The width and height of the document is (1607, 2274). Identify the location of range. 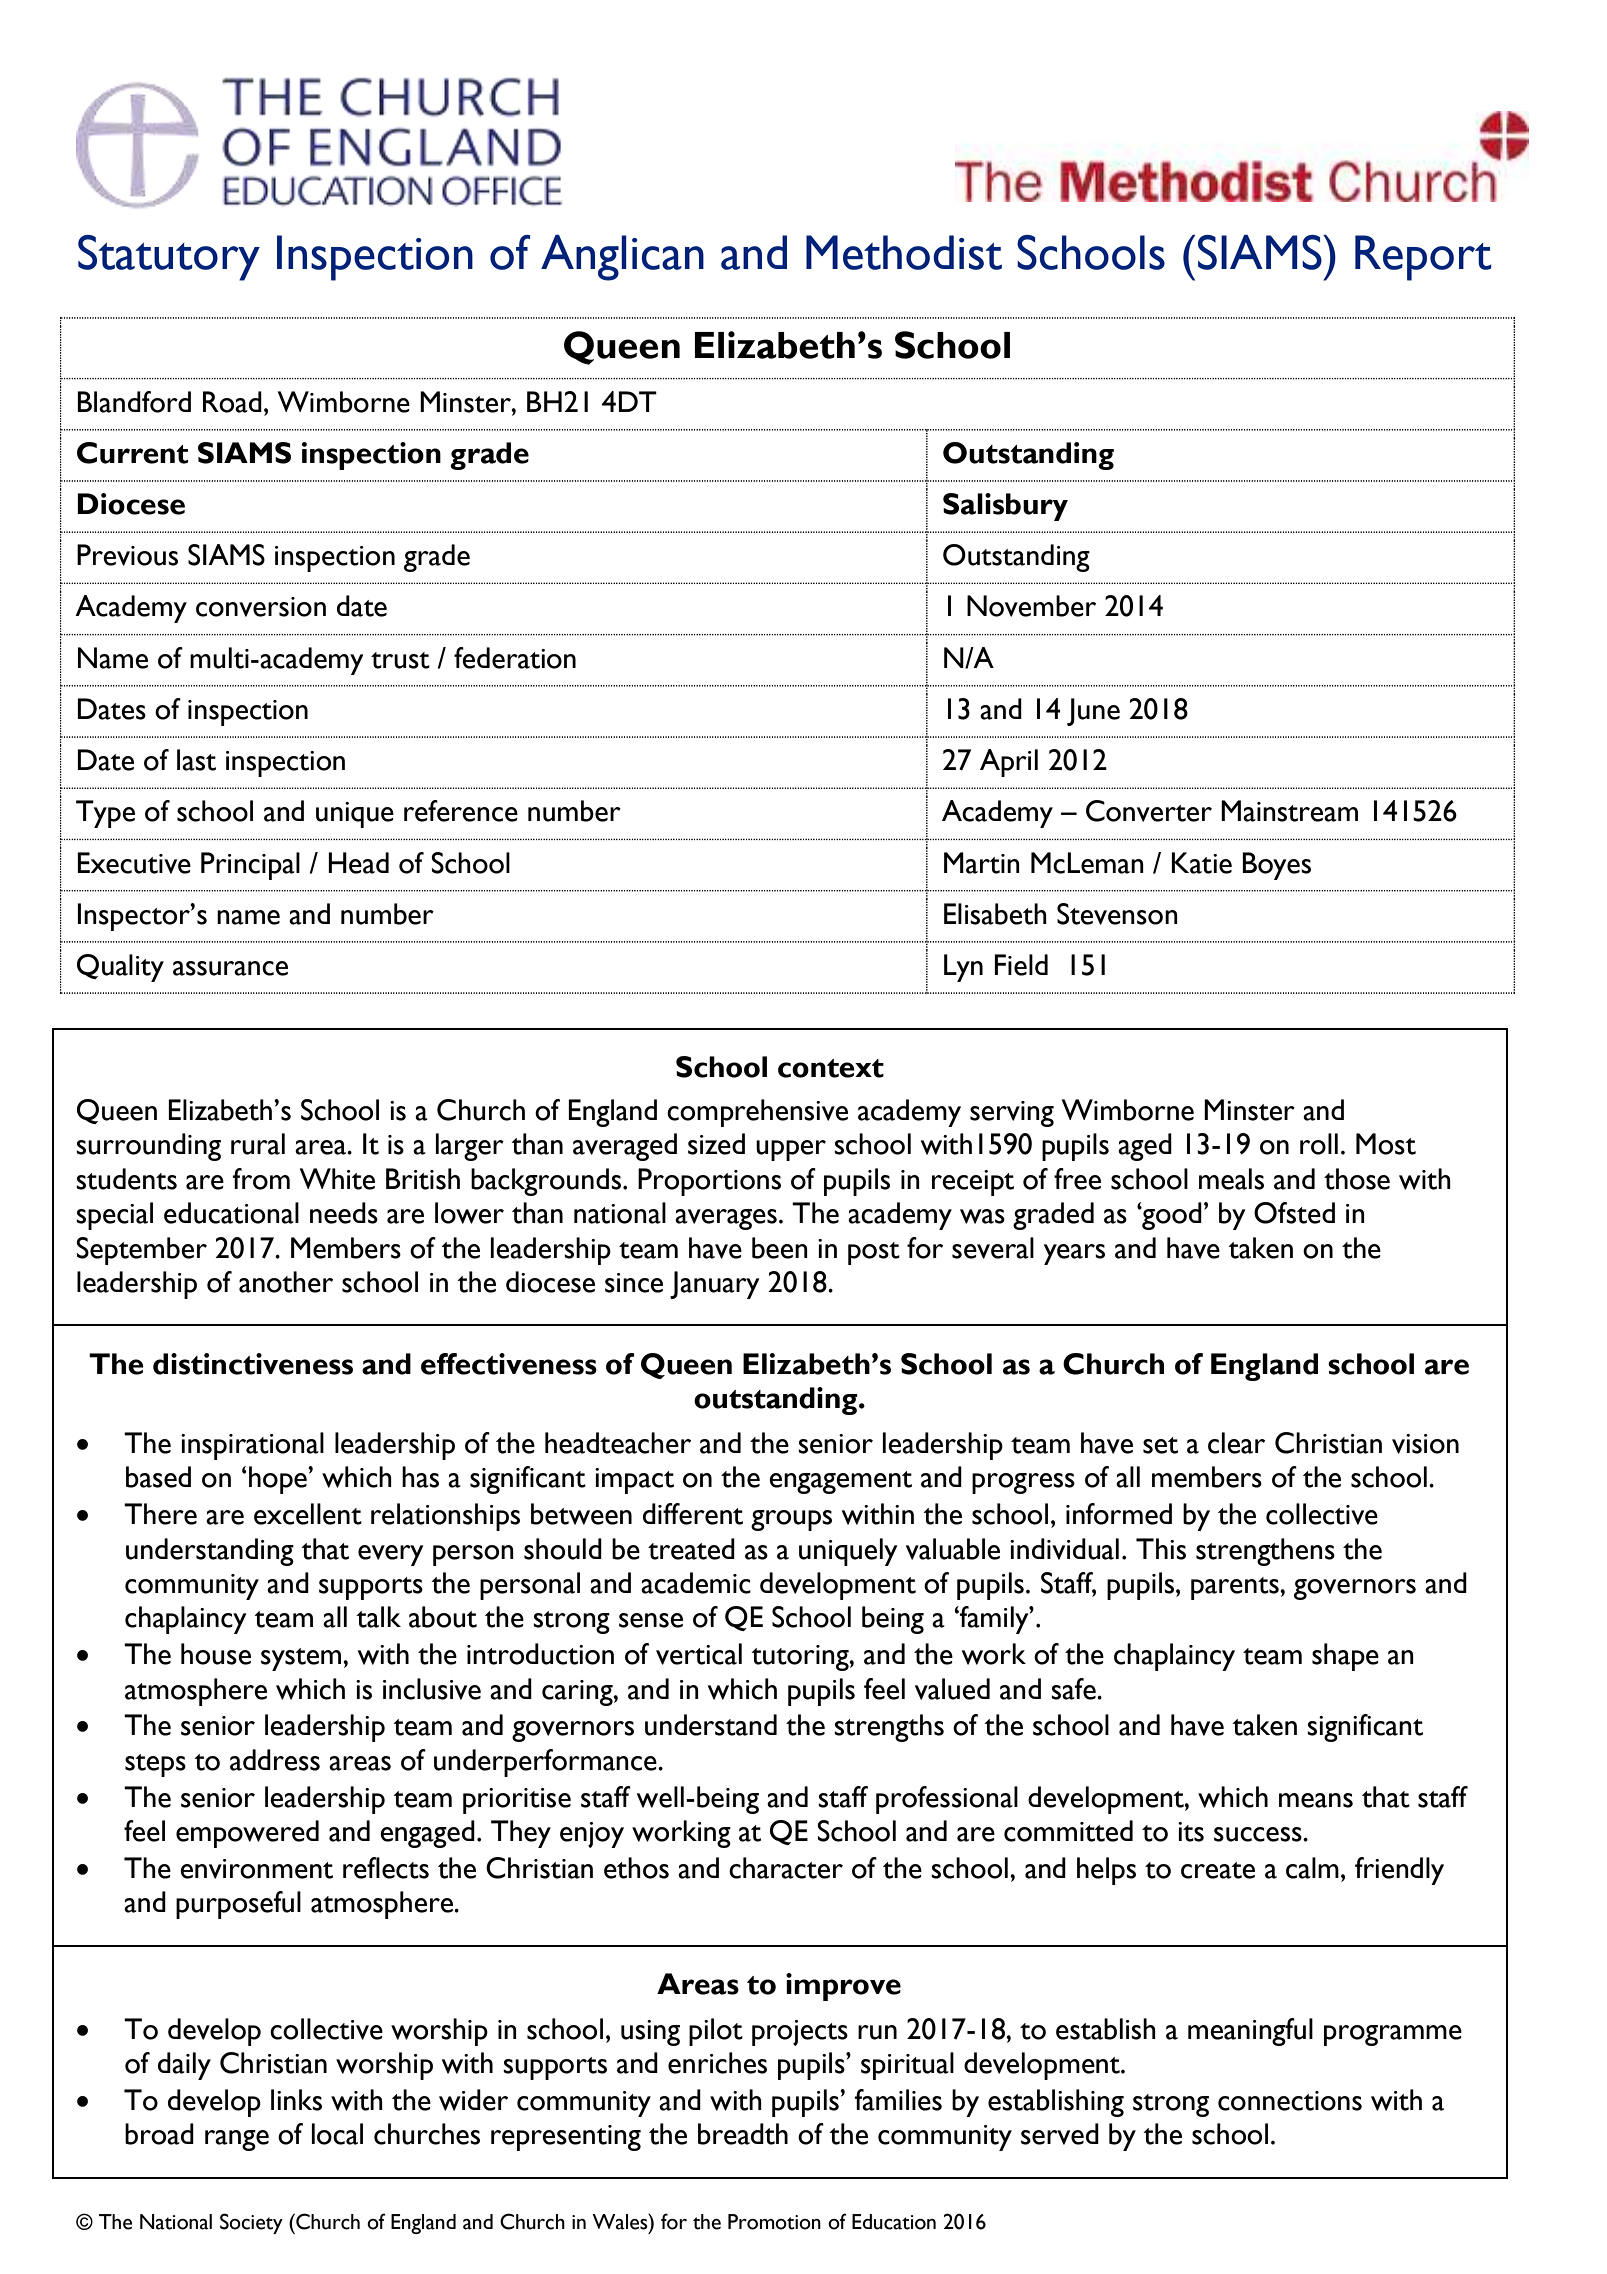
(237, 2140).
